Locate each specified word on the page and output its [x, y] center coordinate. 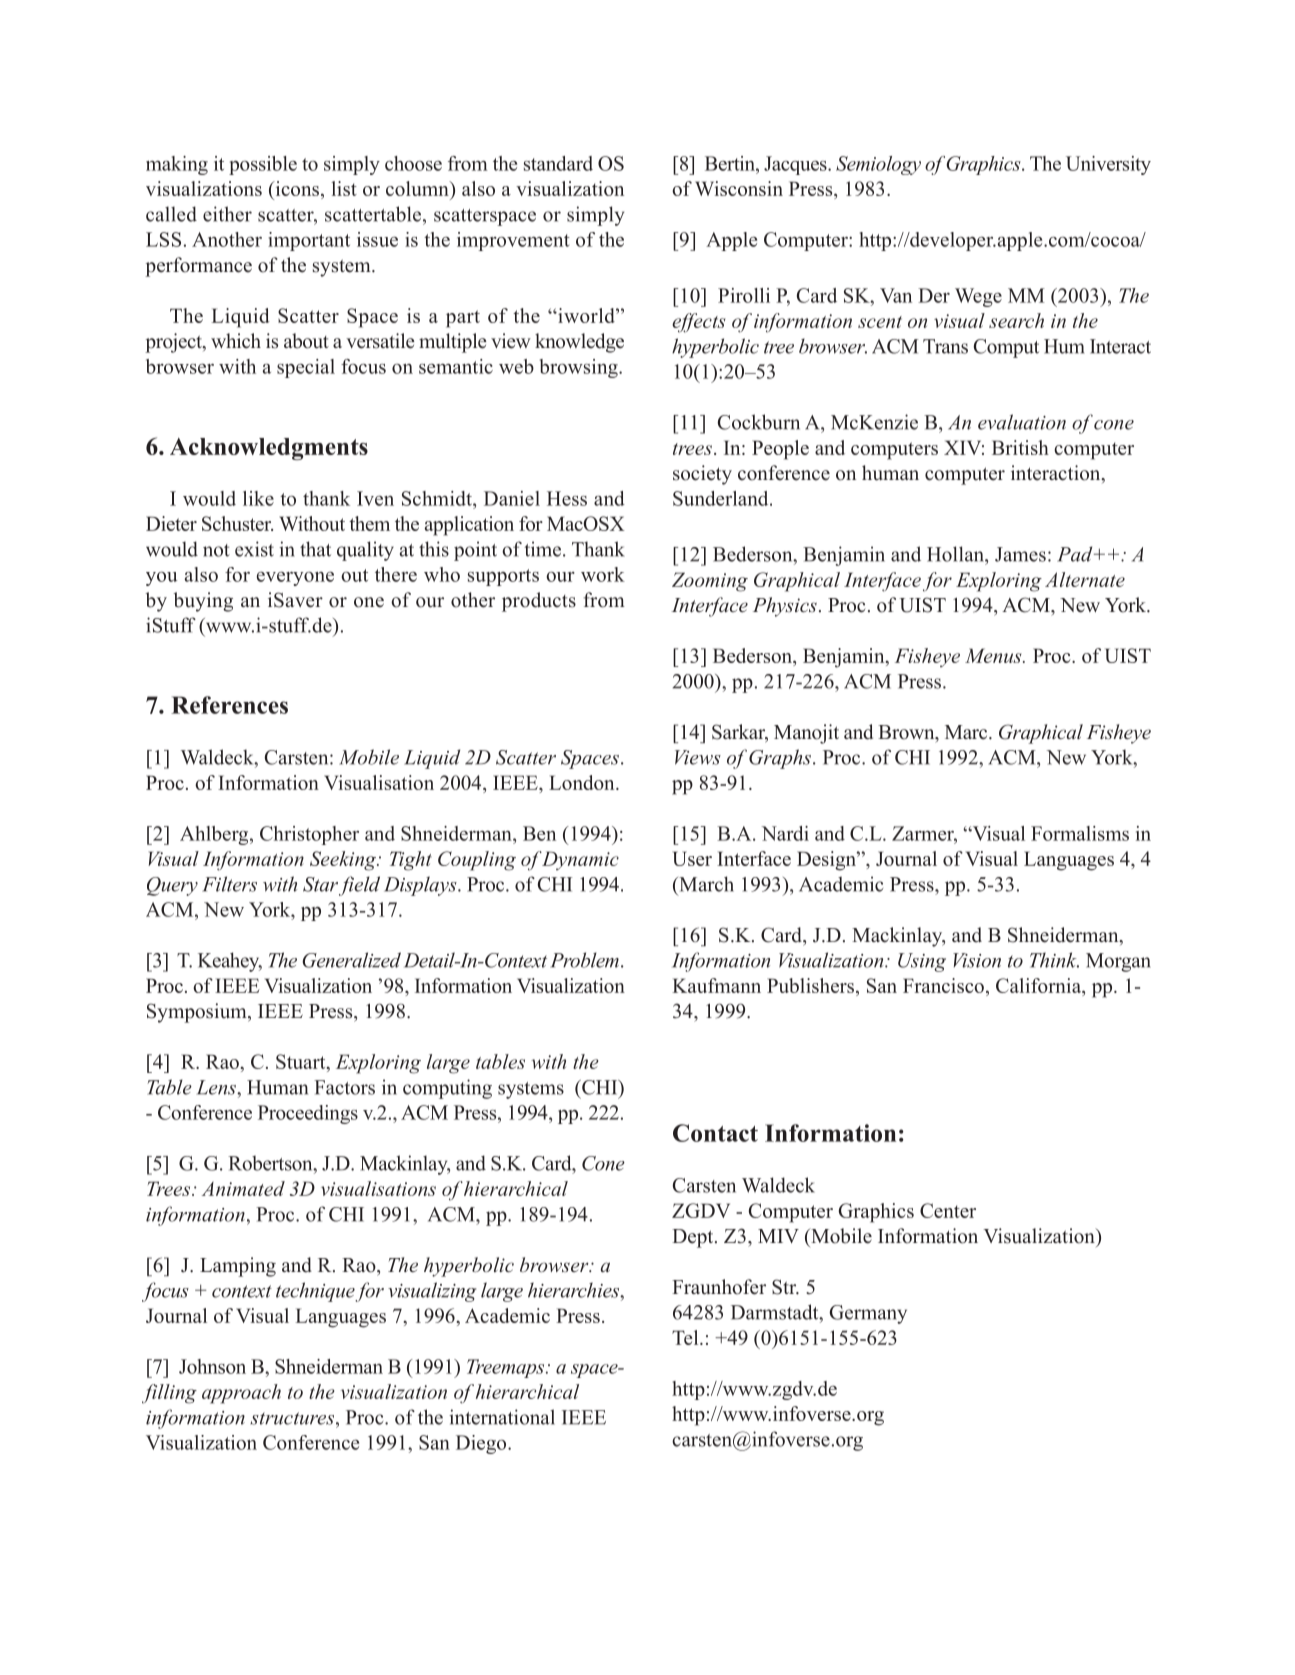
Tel [686, 1337]
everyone [295, 578]
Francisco [943, 985]
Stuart [302, 1063]
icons [297, 190]
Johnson [212, 1366]
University [1108, 165]
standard [558, 163]
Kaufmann [716, 985]
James [1020, 554]
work [603, 574]
